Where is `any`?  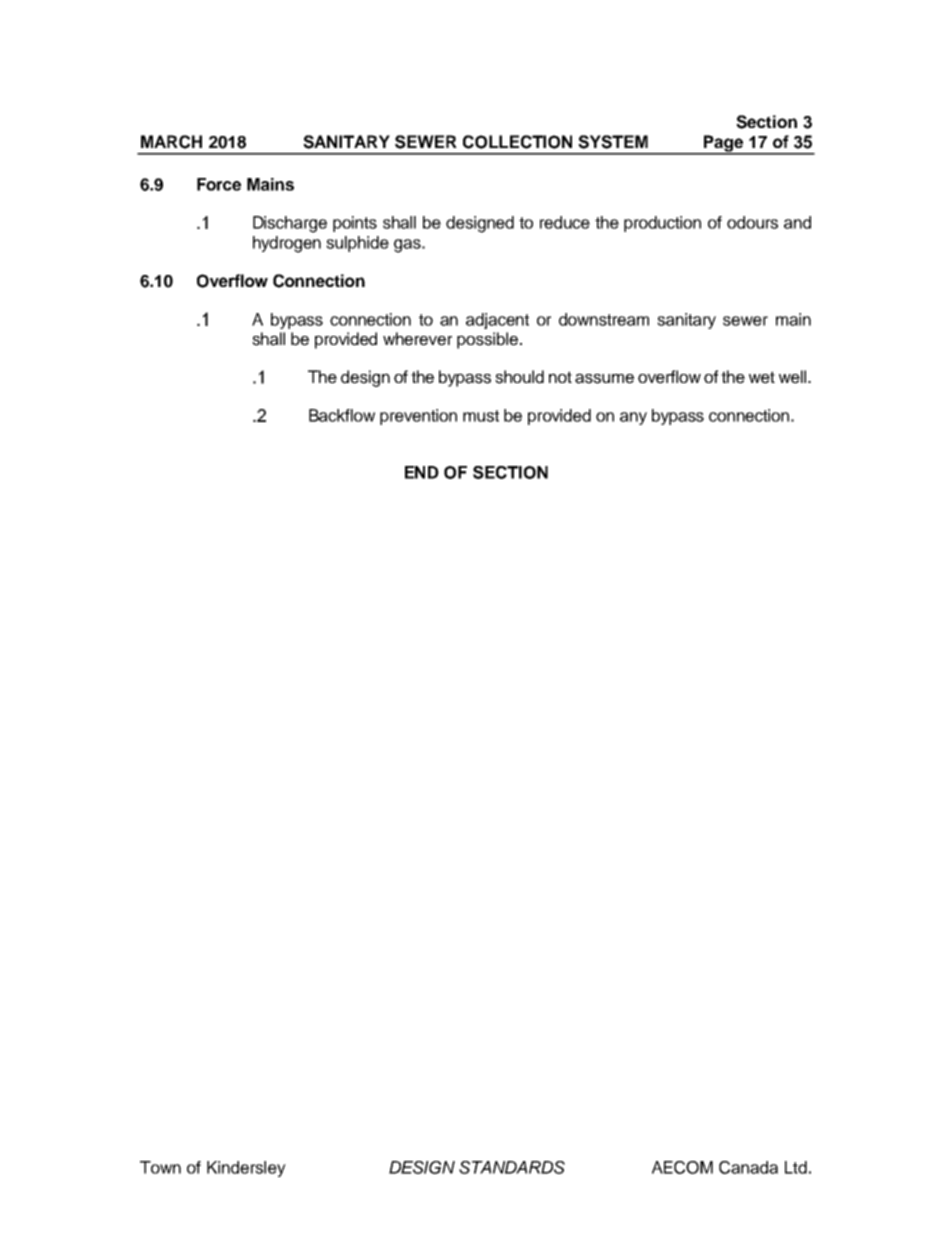 any is located at coordinates (633, 418).
